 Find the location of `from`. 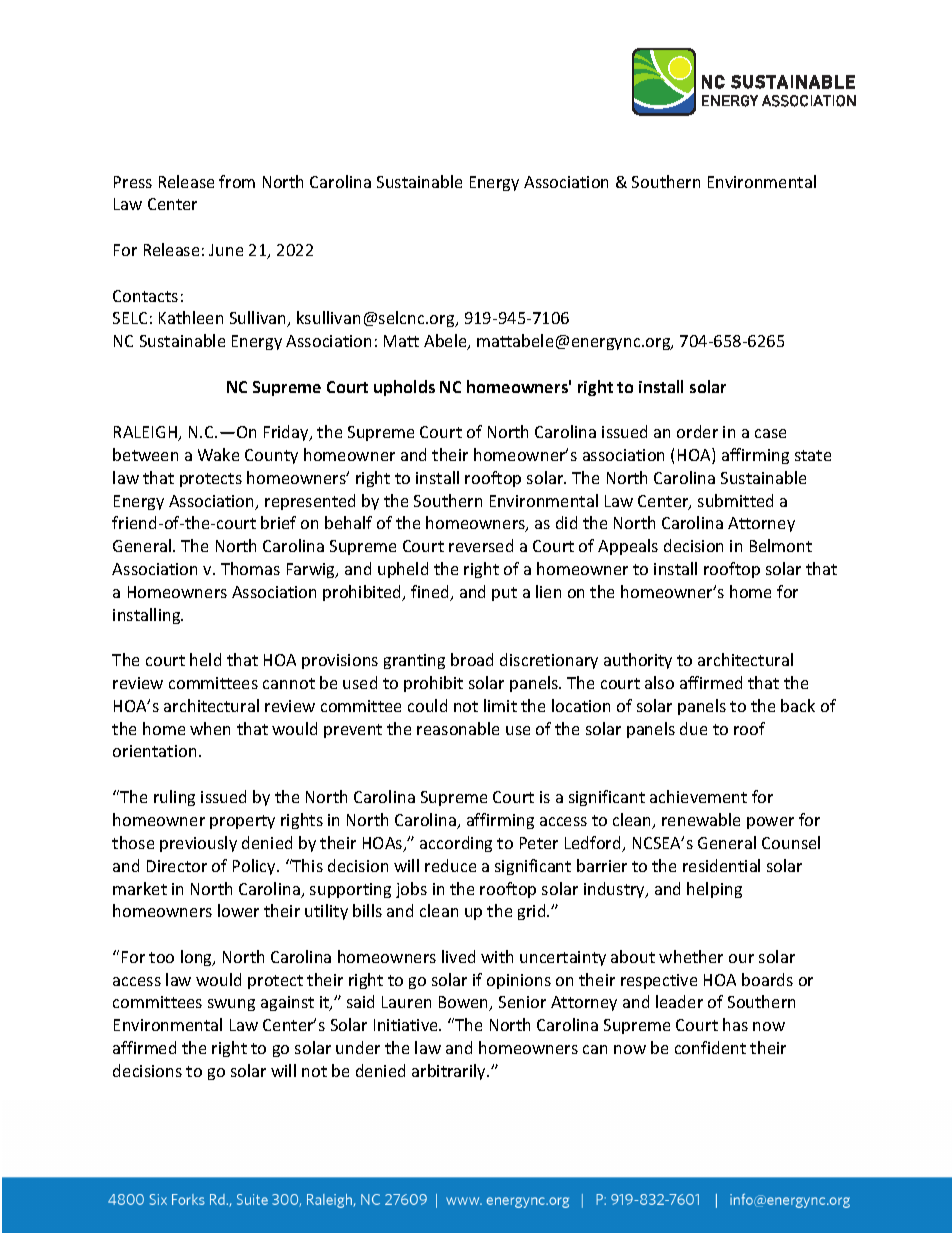

from is located at coordinates (237, 181).
